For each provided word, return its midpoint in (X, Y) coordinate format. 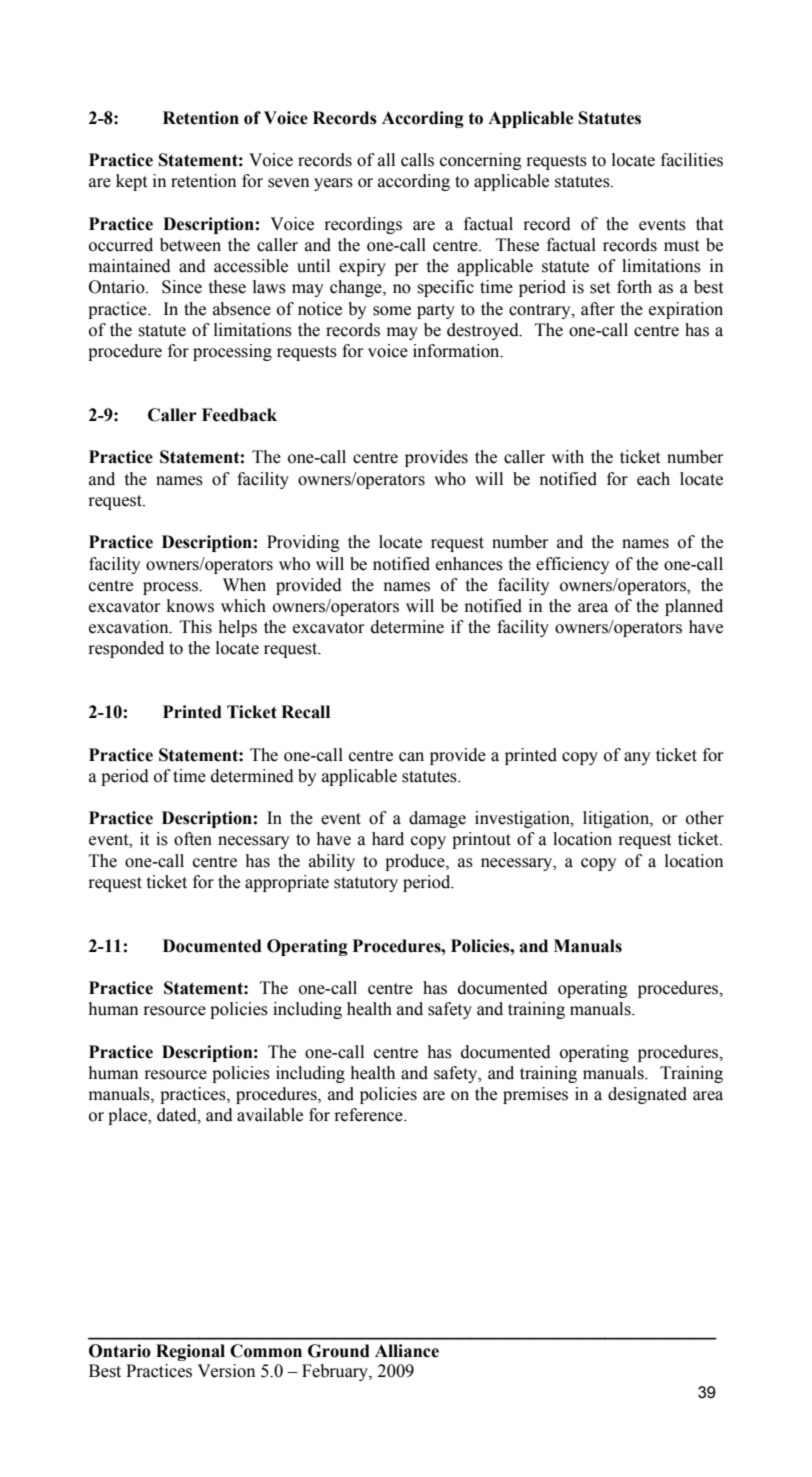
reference (369, 1115)
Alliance (407, 1351)
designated (647, 1095)
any (637, 758)
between (190, 245)
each (653, 479)
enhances (469, 564)
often (193, 839)
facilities (692, 160)
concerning (481, 161)
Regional (190, 1352)
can (411, 757)
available (270, 1115)
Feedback (239, 415)
